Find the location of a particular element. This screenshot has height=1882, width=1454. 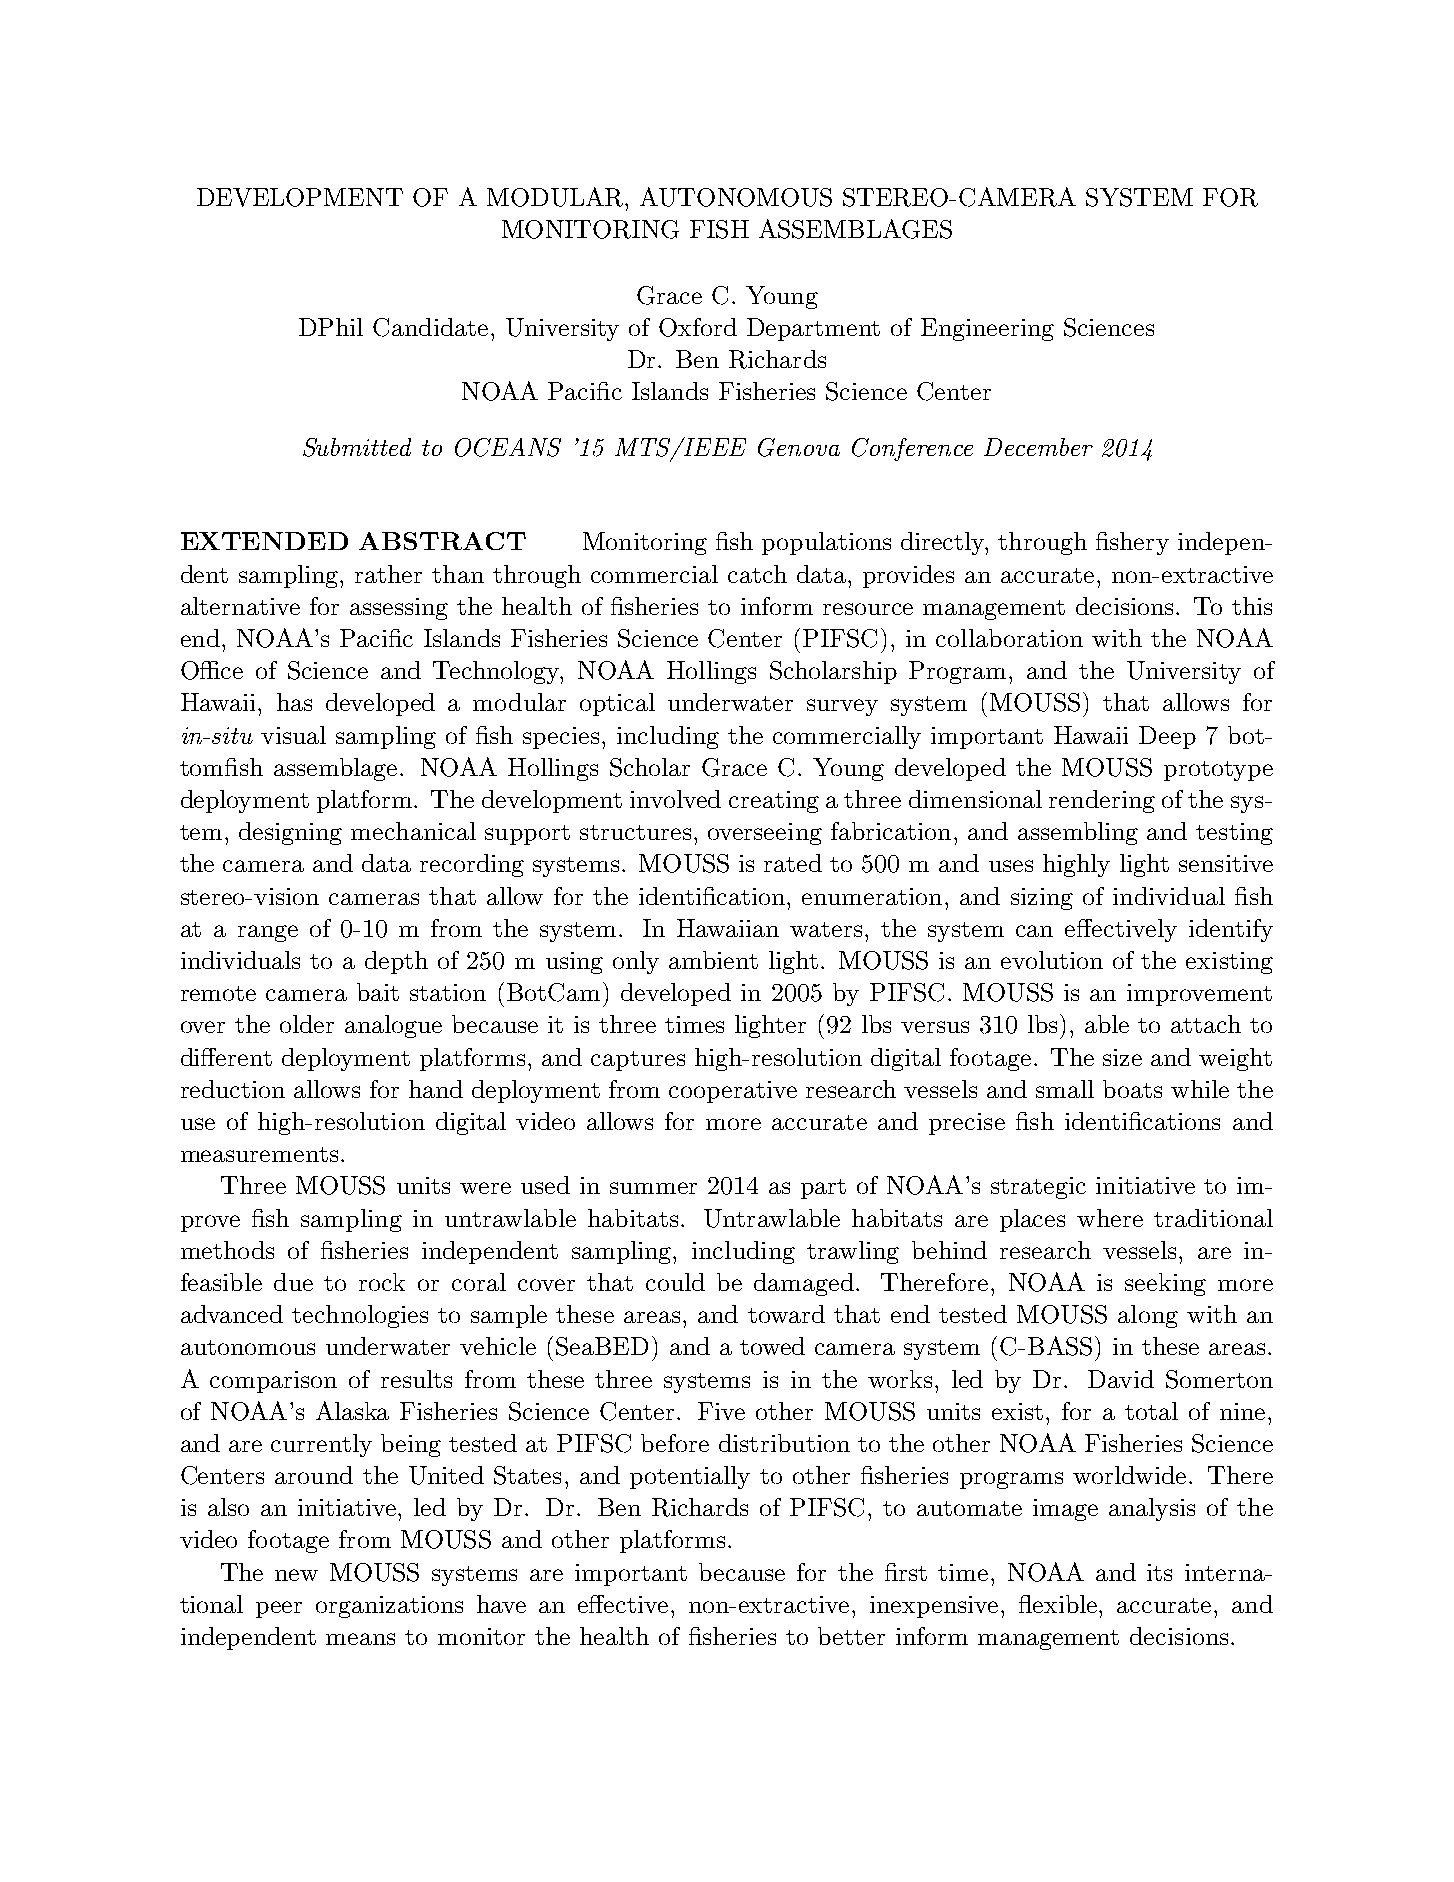

creating is located at coordinates (774, 802).
